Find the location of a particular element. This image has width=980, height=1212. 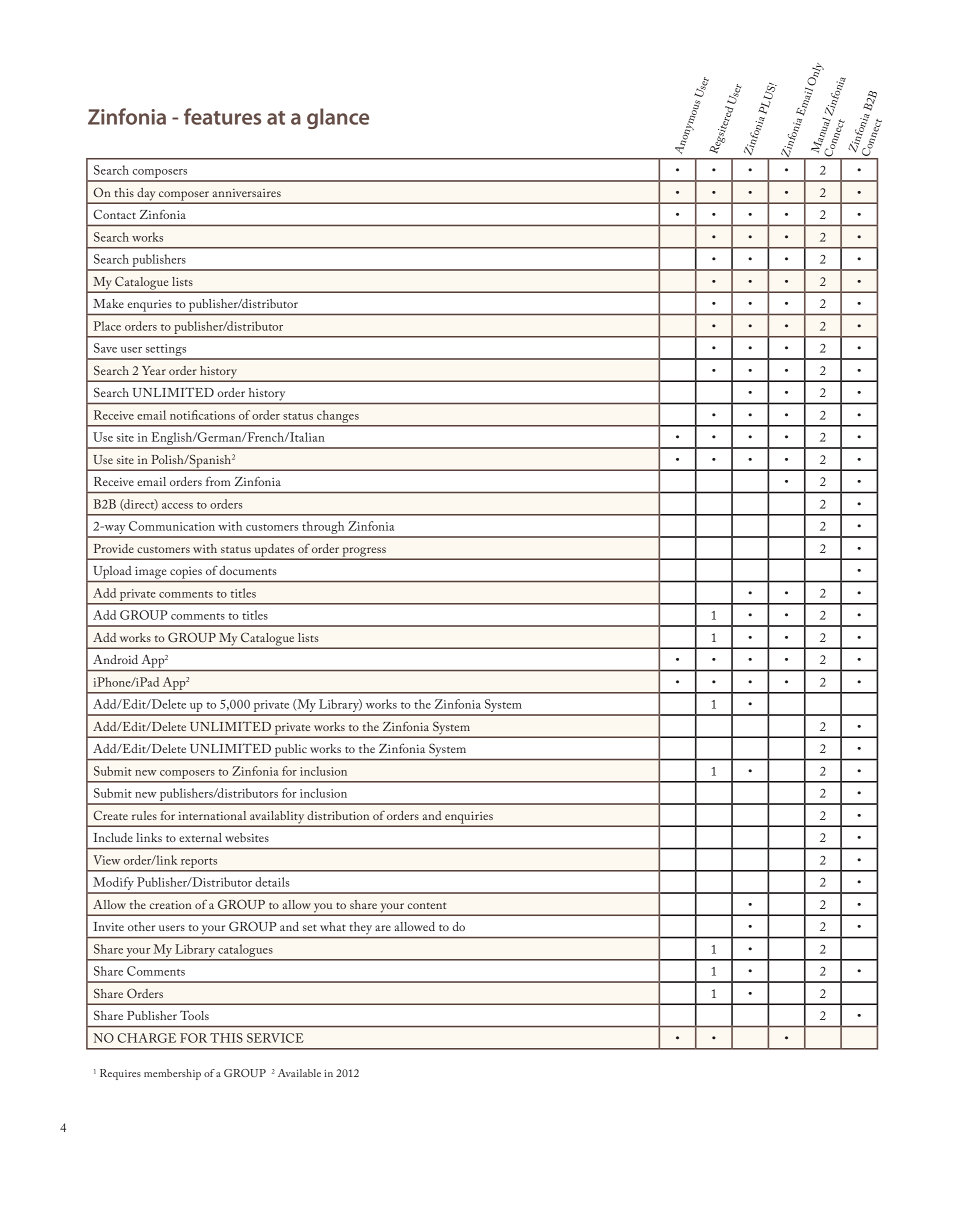

changes is located at coordinates (338, 417).
